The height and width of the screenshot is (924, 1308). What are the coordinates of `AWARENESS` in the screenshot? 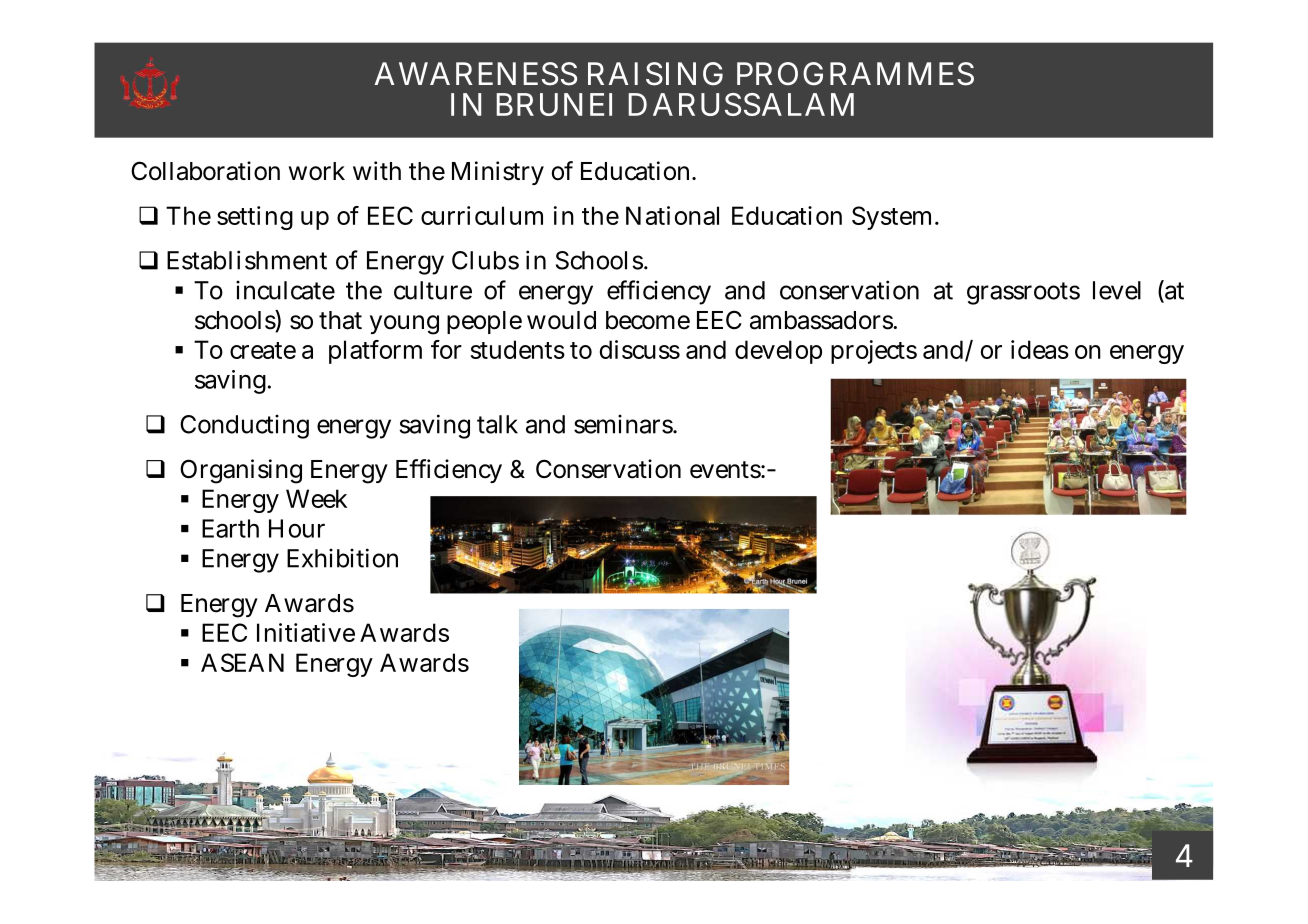 It's located at (475, 74).
